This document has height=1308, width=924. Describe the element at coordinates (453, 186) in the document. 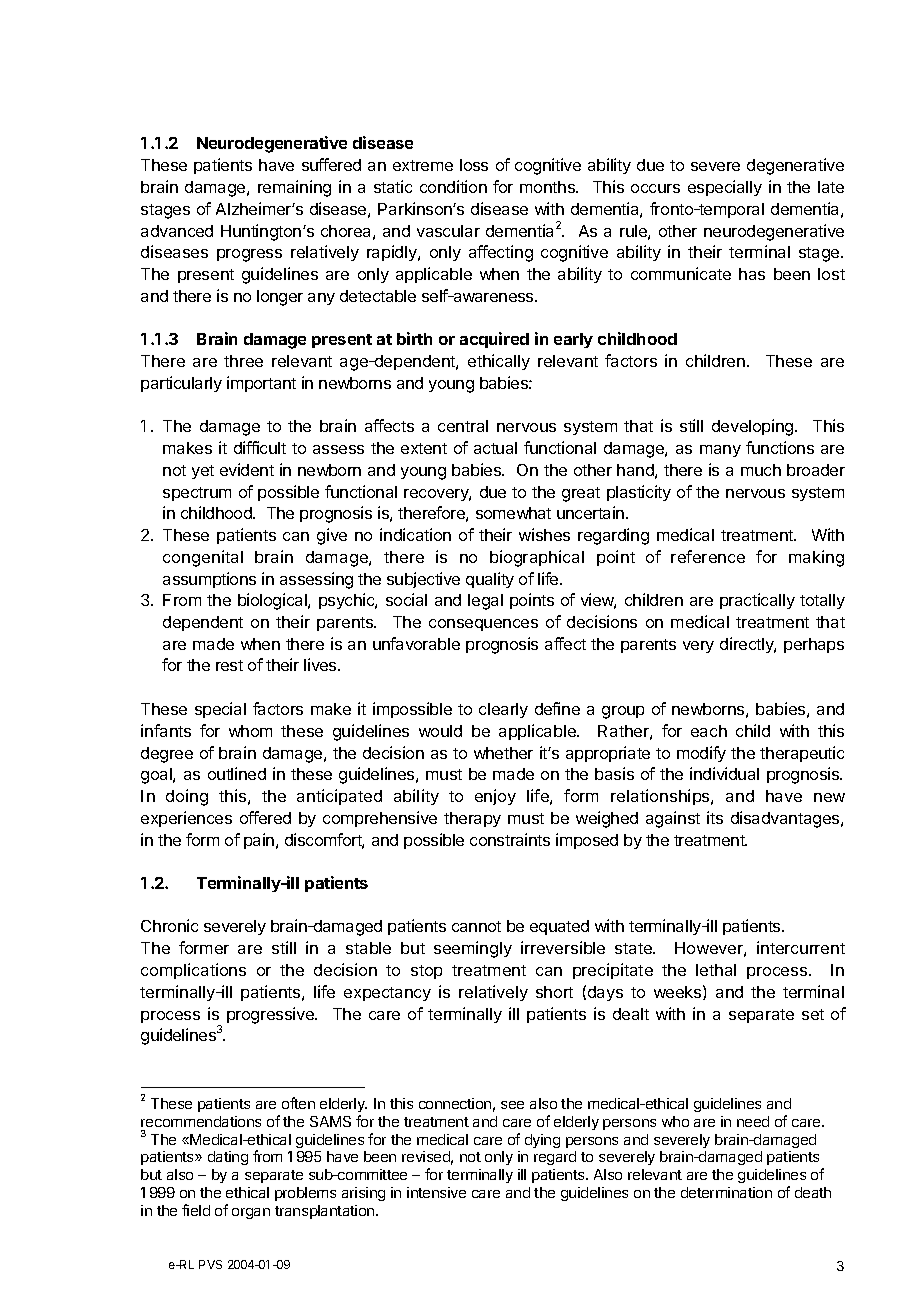

I see `condition` at that location.
